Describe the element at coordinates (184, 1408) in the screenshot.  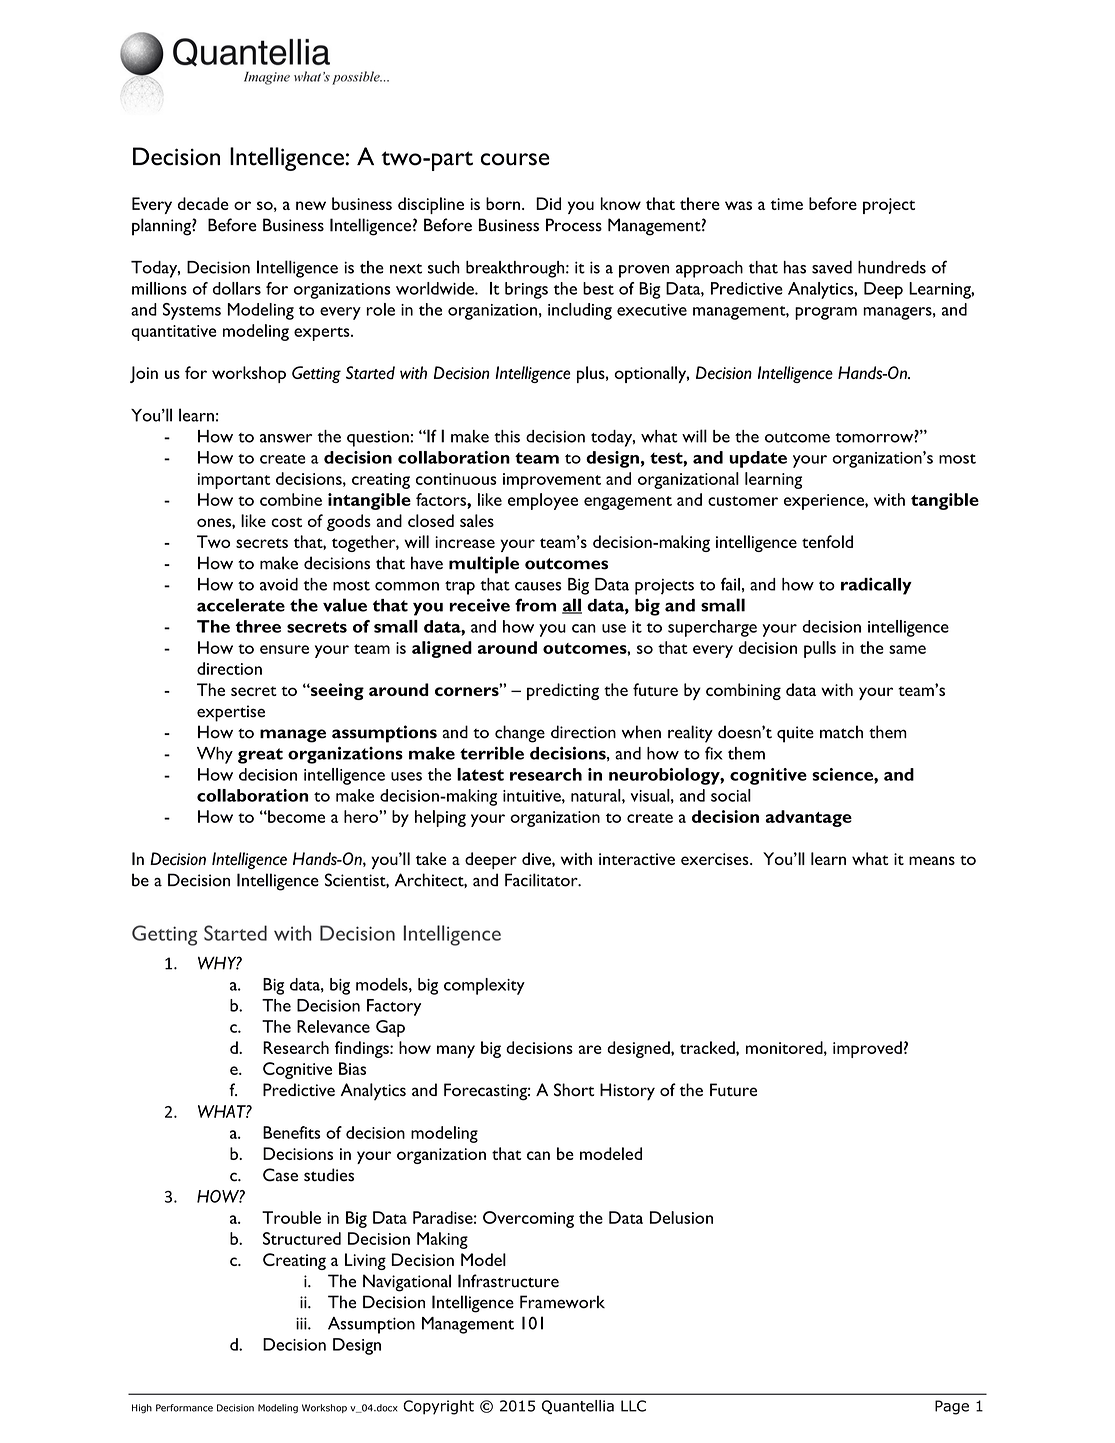
I see `Performance` at that location.
